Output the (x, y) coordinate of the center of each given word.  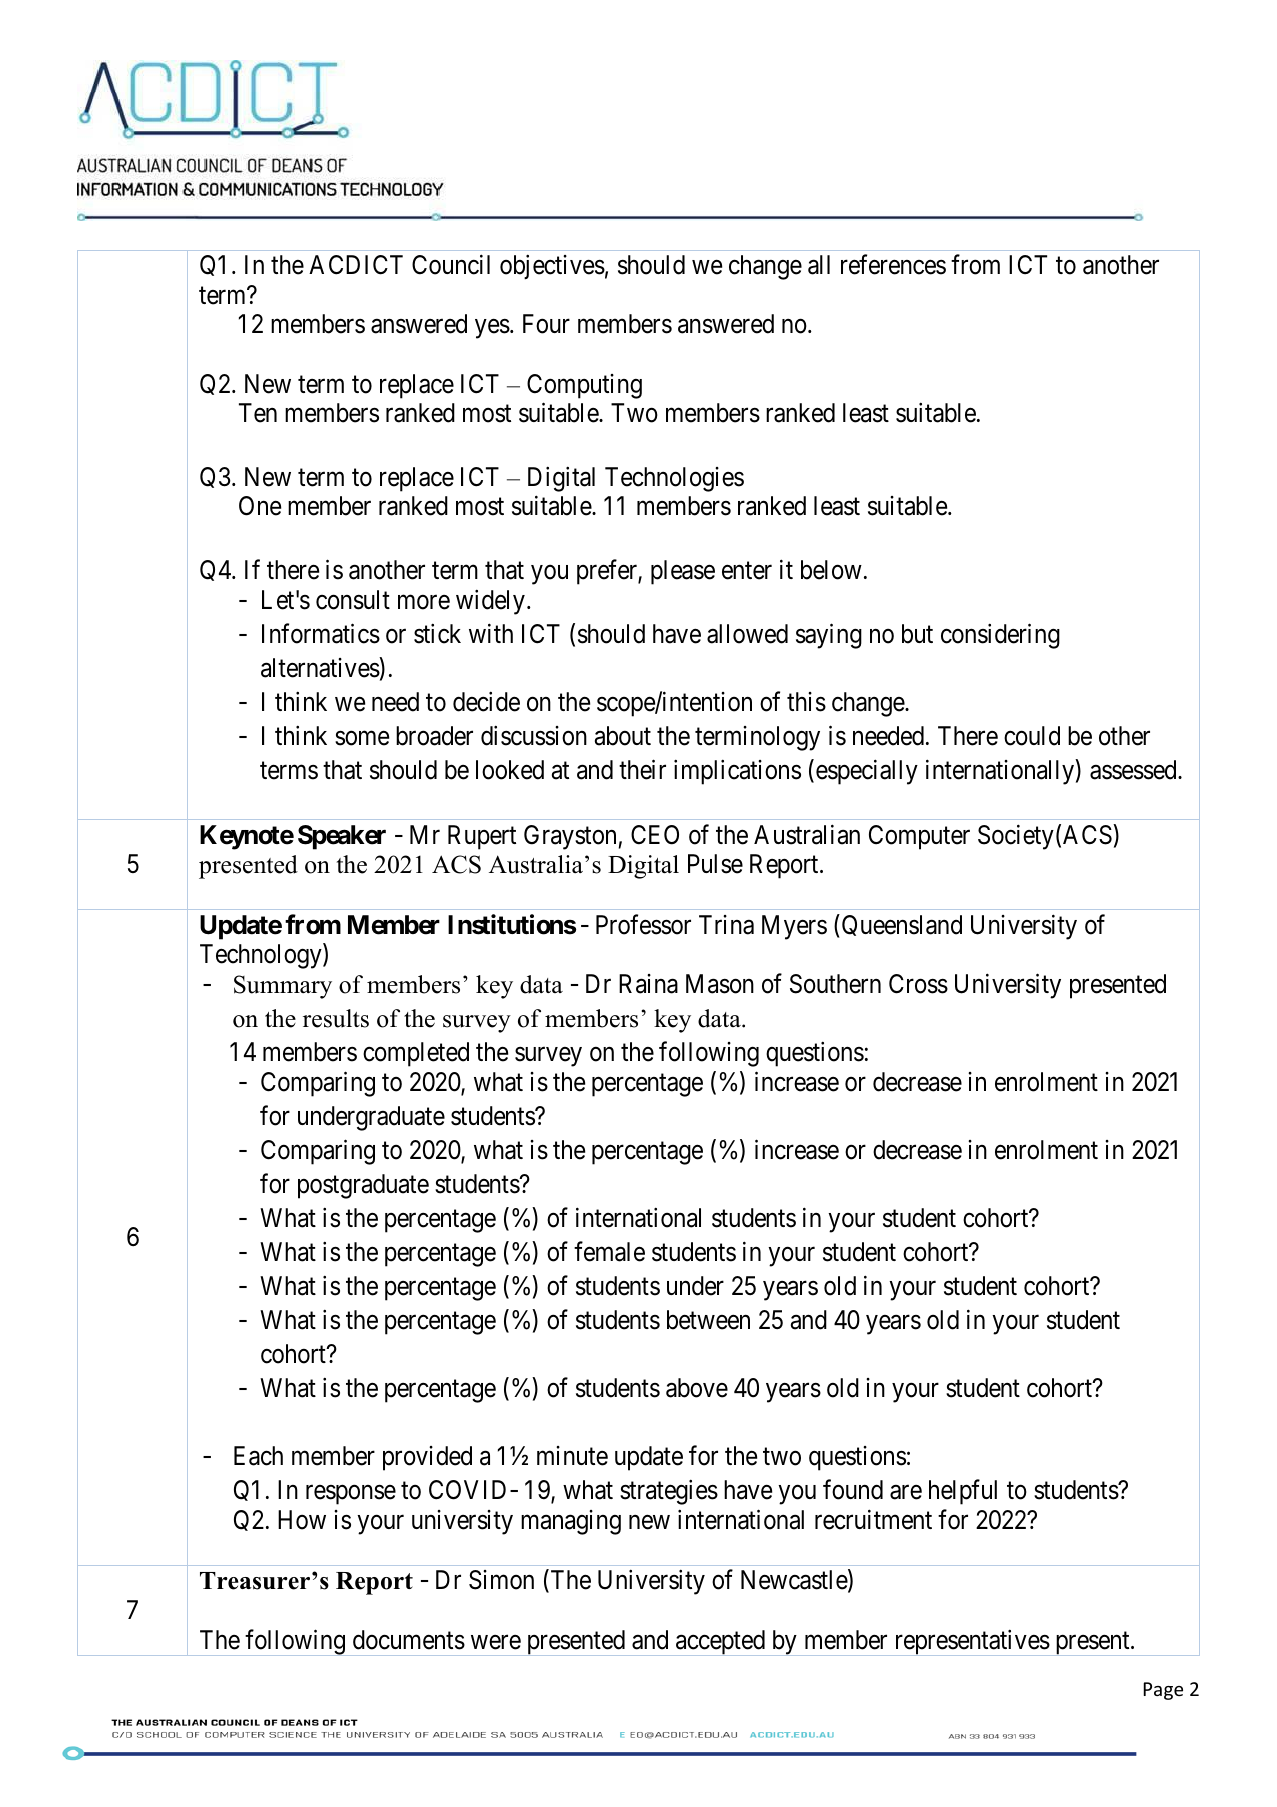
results (336, 1018)
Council (451, 264)
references (893, 264)
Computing (584, 386)
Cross (918, 984)
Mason (720, 984)
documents (409, 1640)
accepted (720, 1643)
